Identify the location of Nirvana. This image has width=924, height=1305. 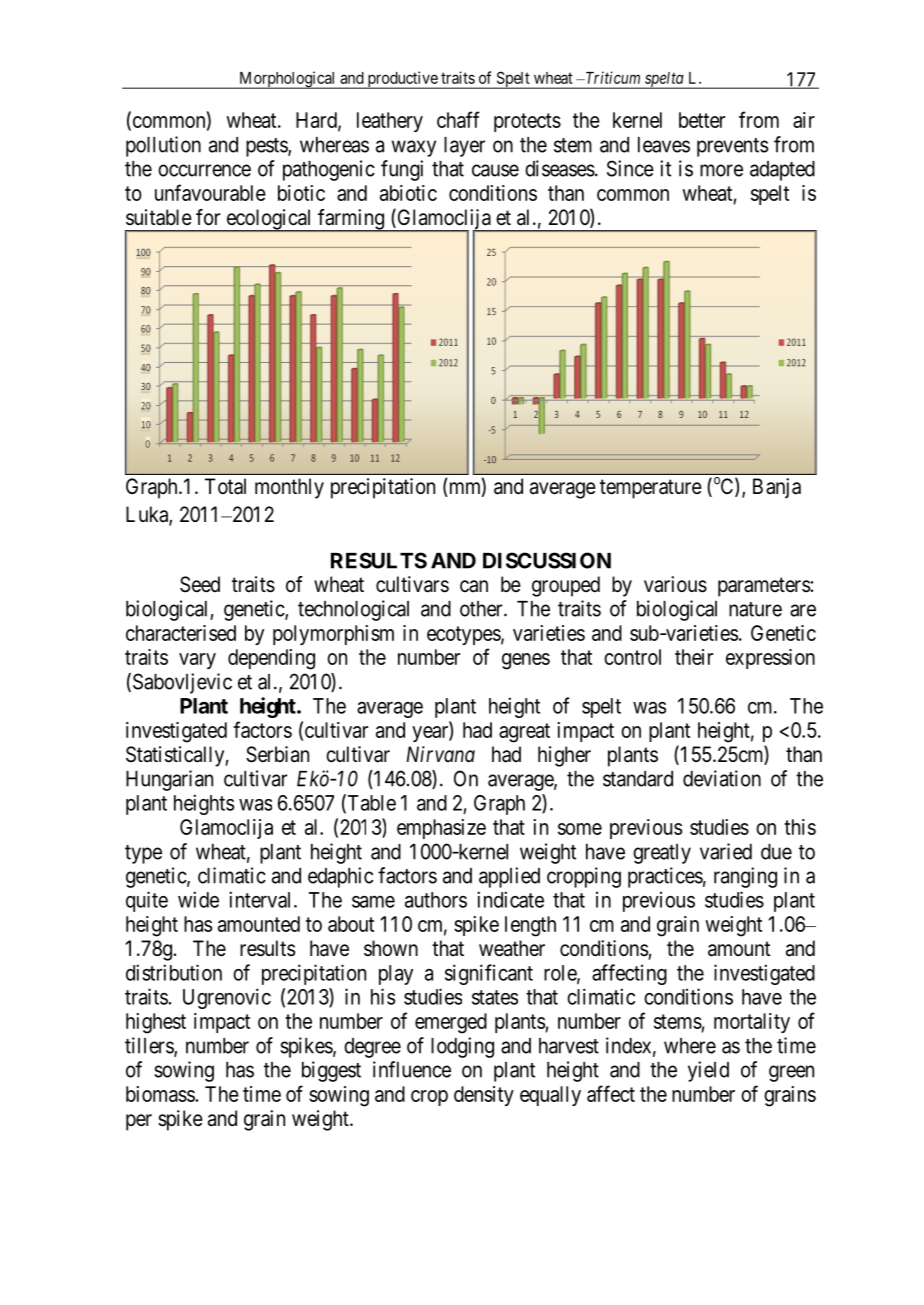
(440, 754).
